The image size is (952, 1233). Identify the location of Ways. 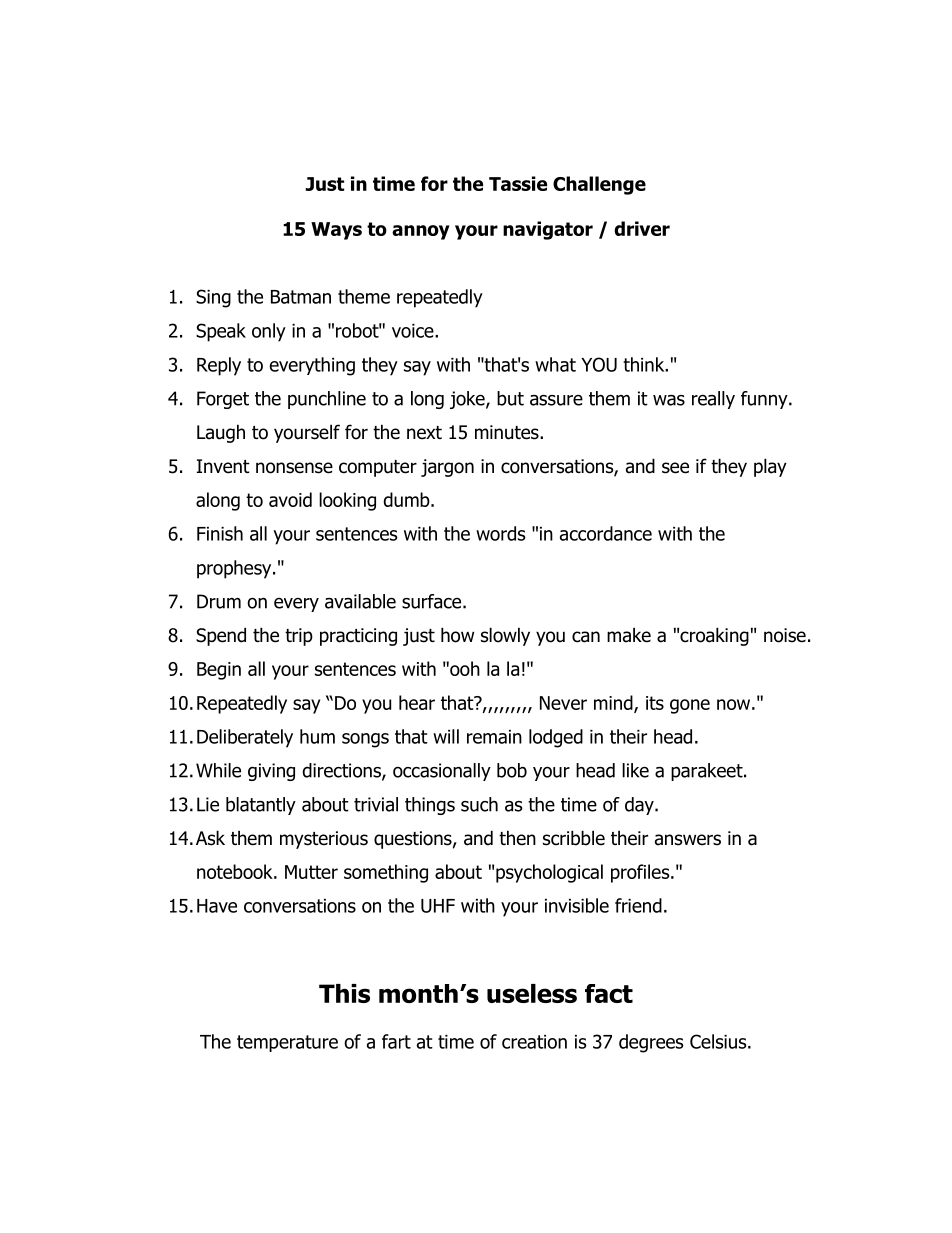
(336, 231).
